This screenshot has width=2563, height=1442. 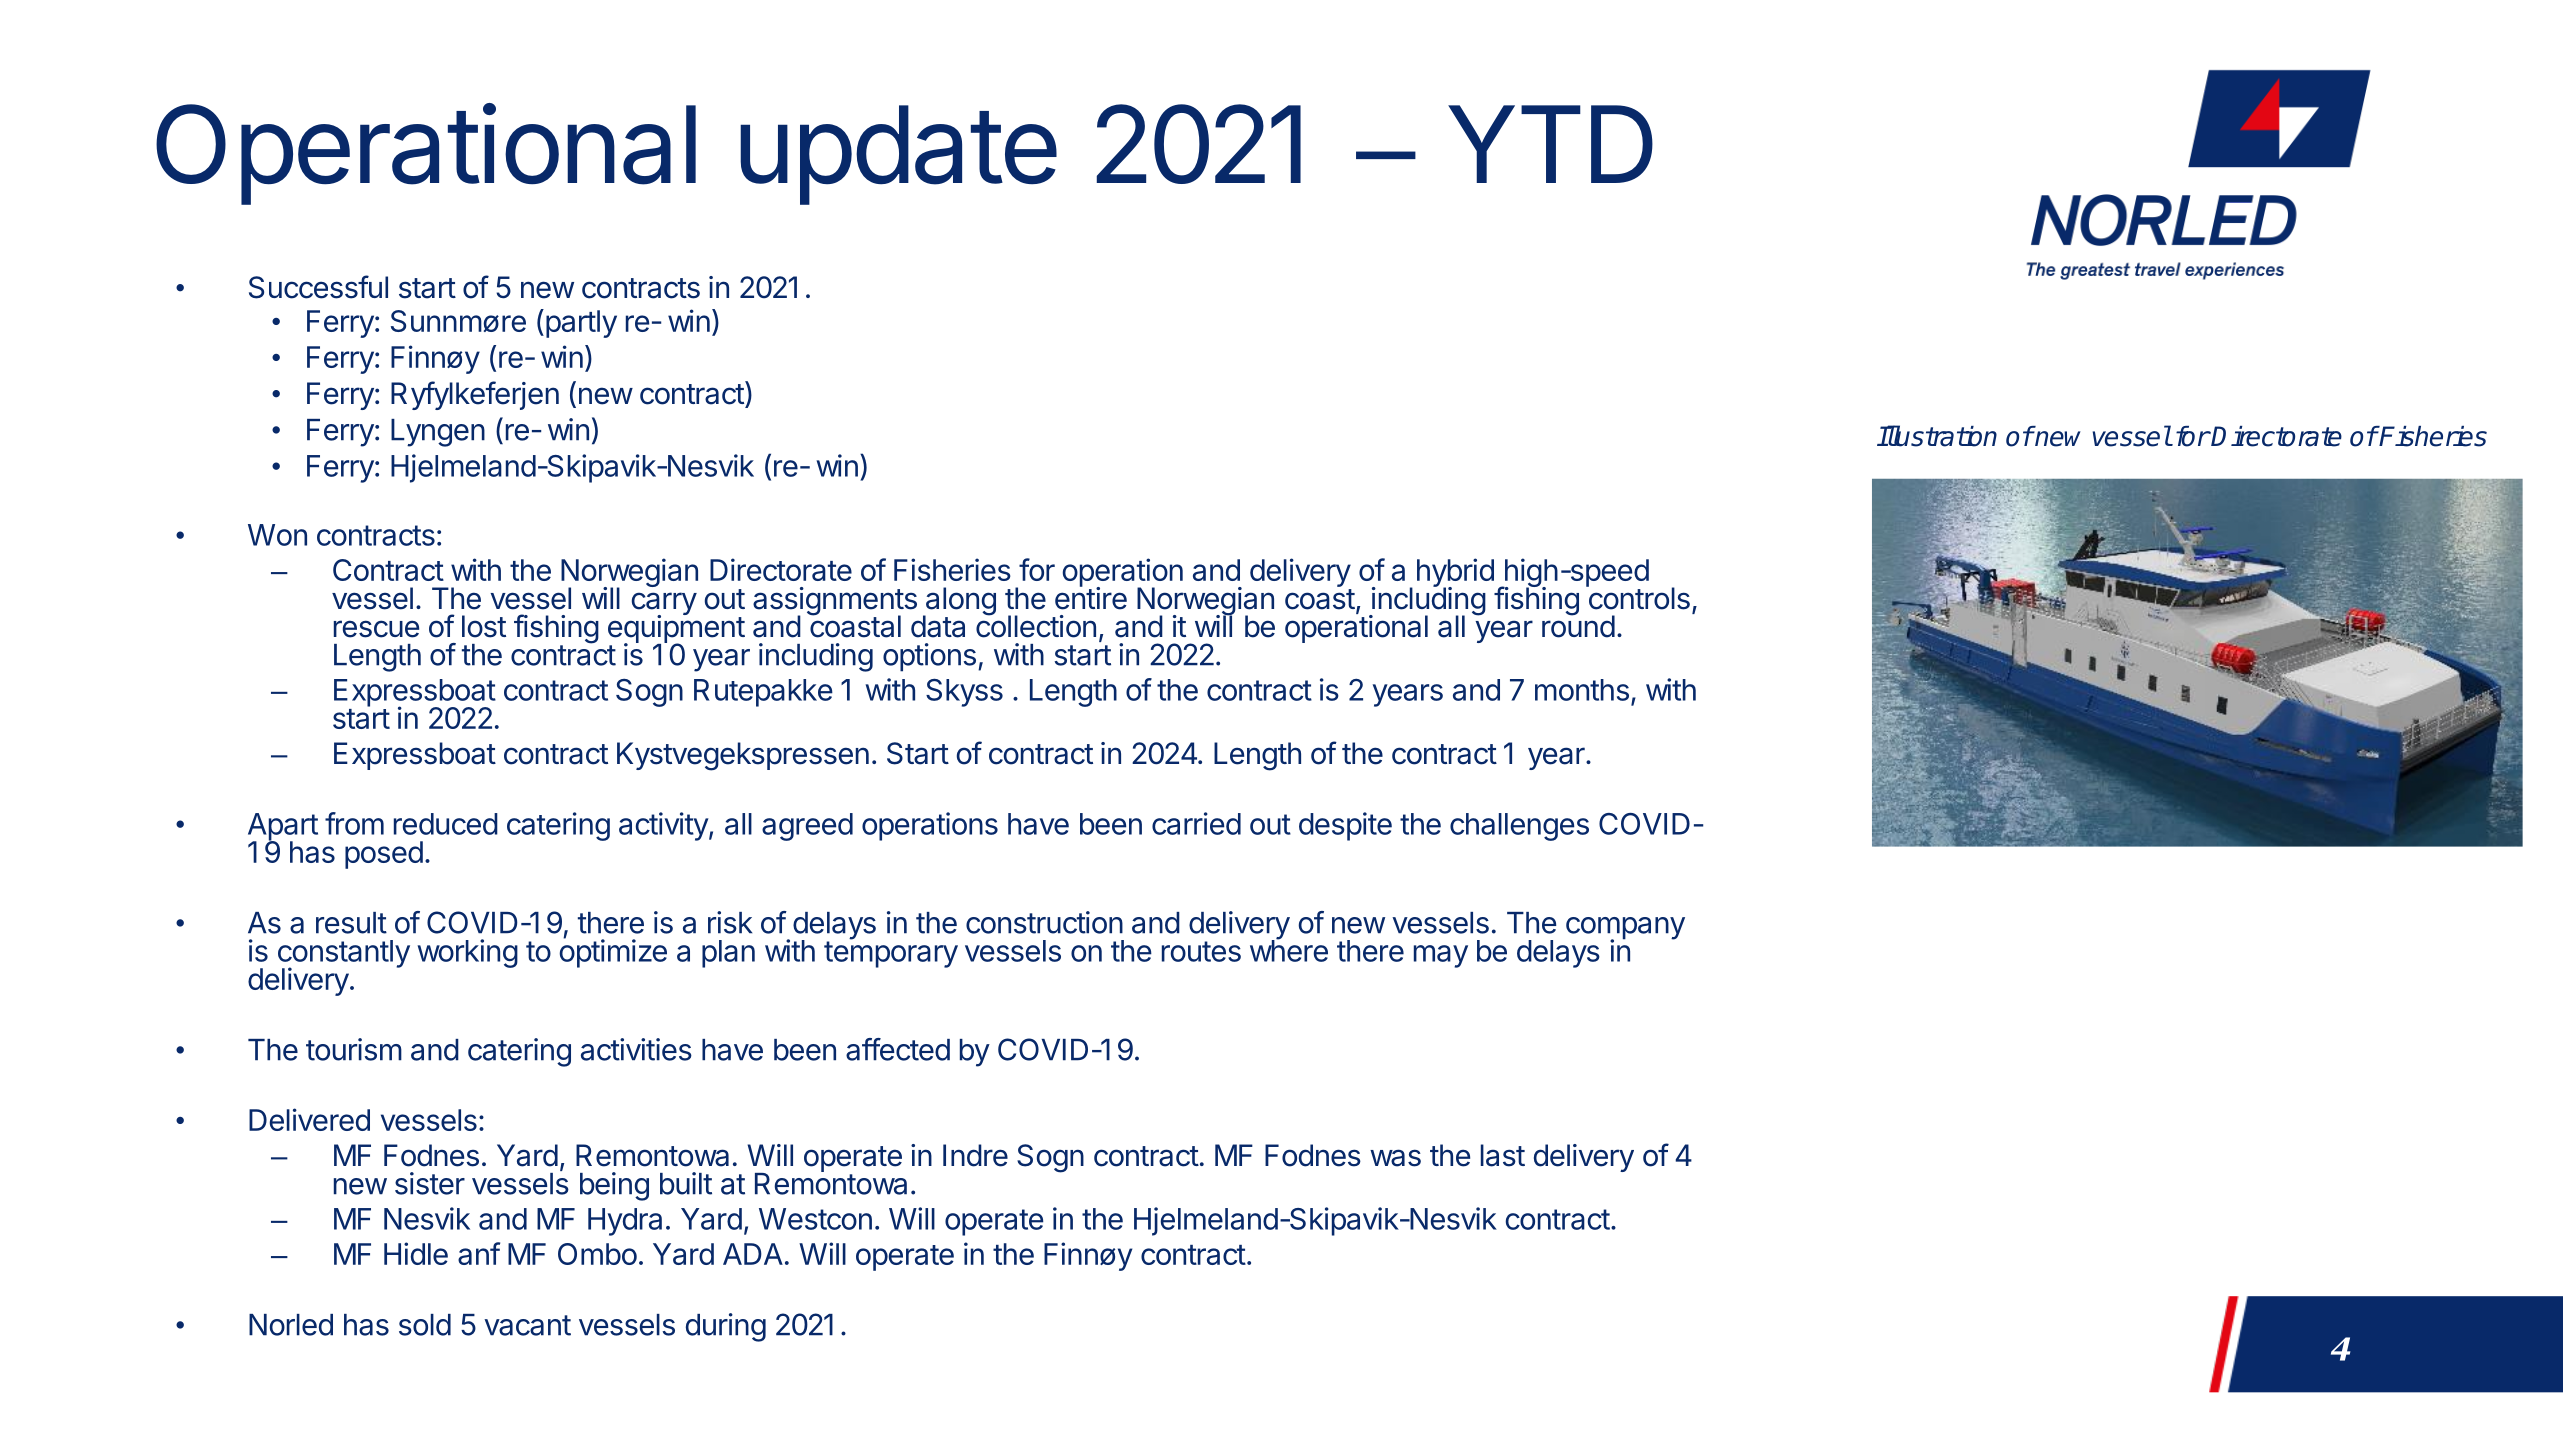 I want to click on carried, so click(x=1196, y=823).
